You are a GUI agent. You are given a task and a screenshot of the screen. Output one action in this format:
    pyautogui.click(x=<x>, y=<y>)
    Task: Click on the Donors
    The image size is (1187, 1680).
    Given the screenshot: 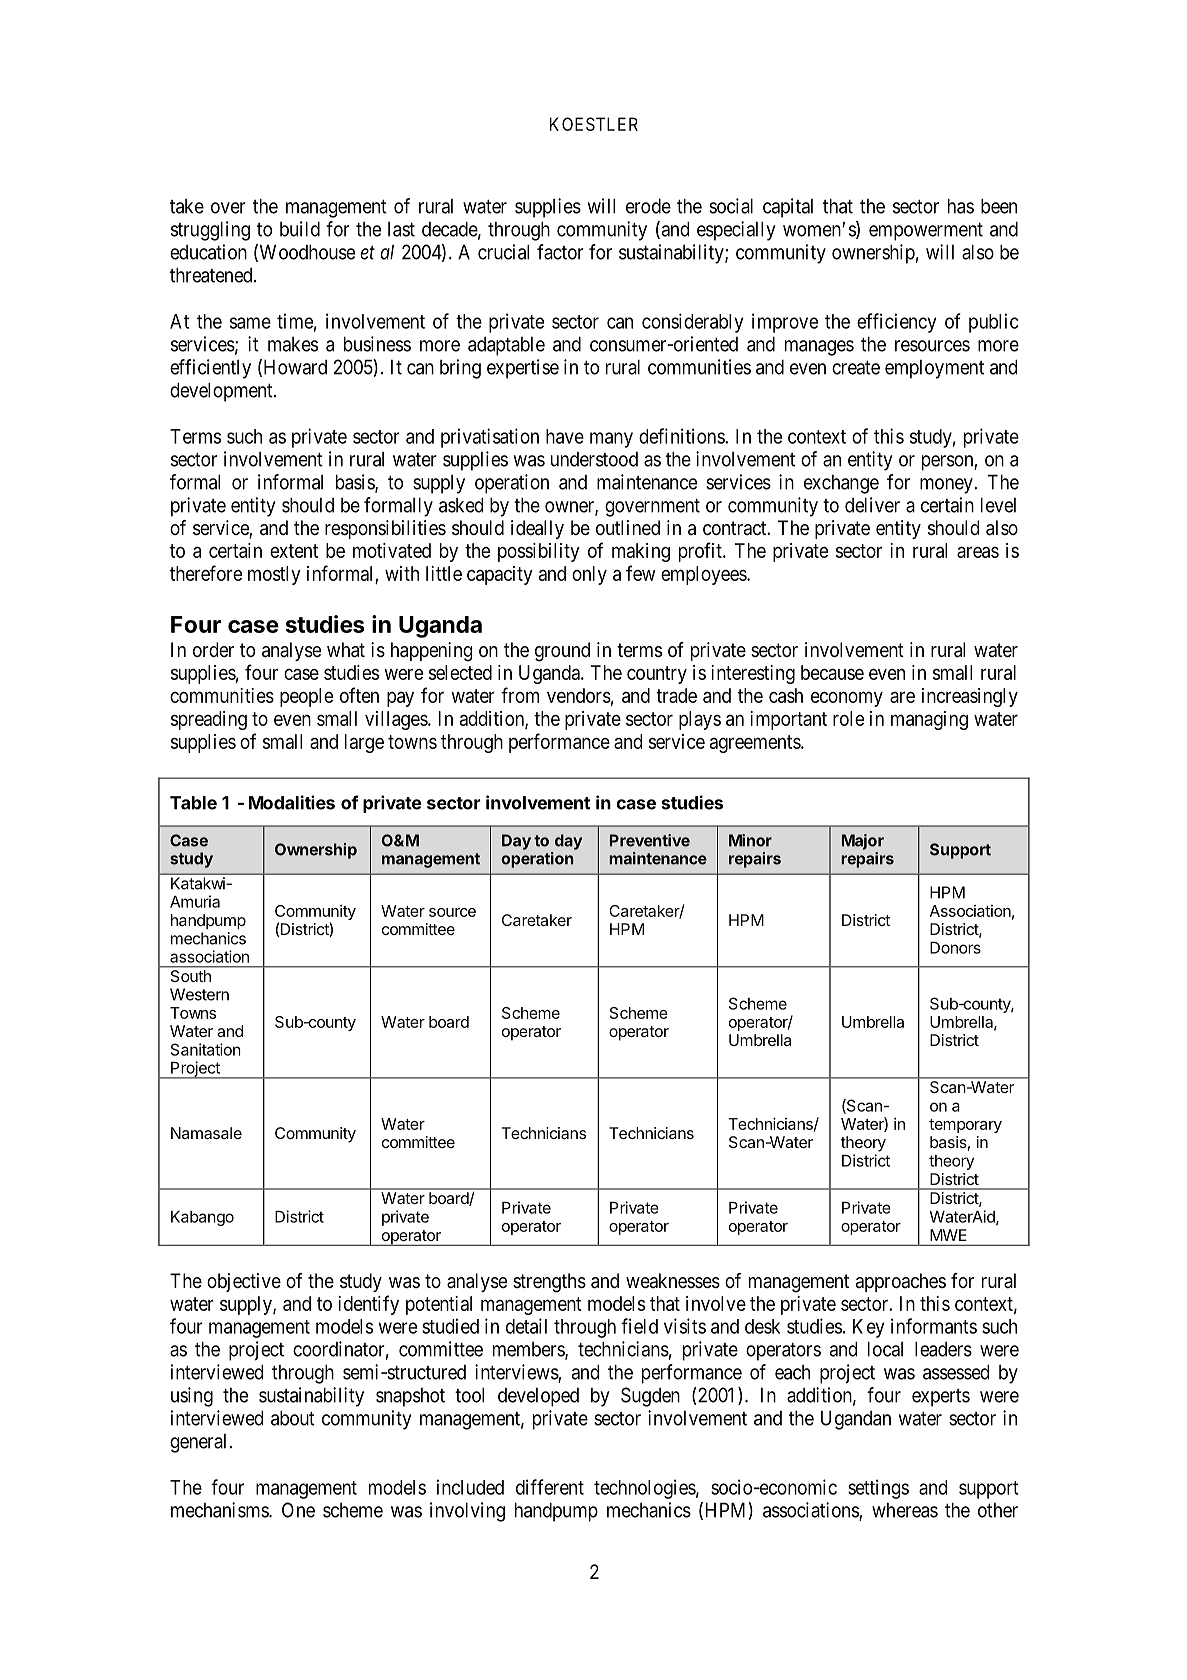 What is the action you would take?
    pyautogui.click(x=955, y=948)
